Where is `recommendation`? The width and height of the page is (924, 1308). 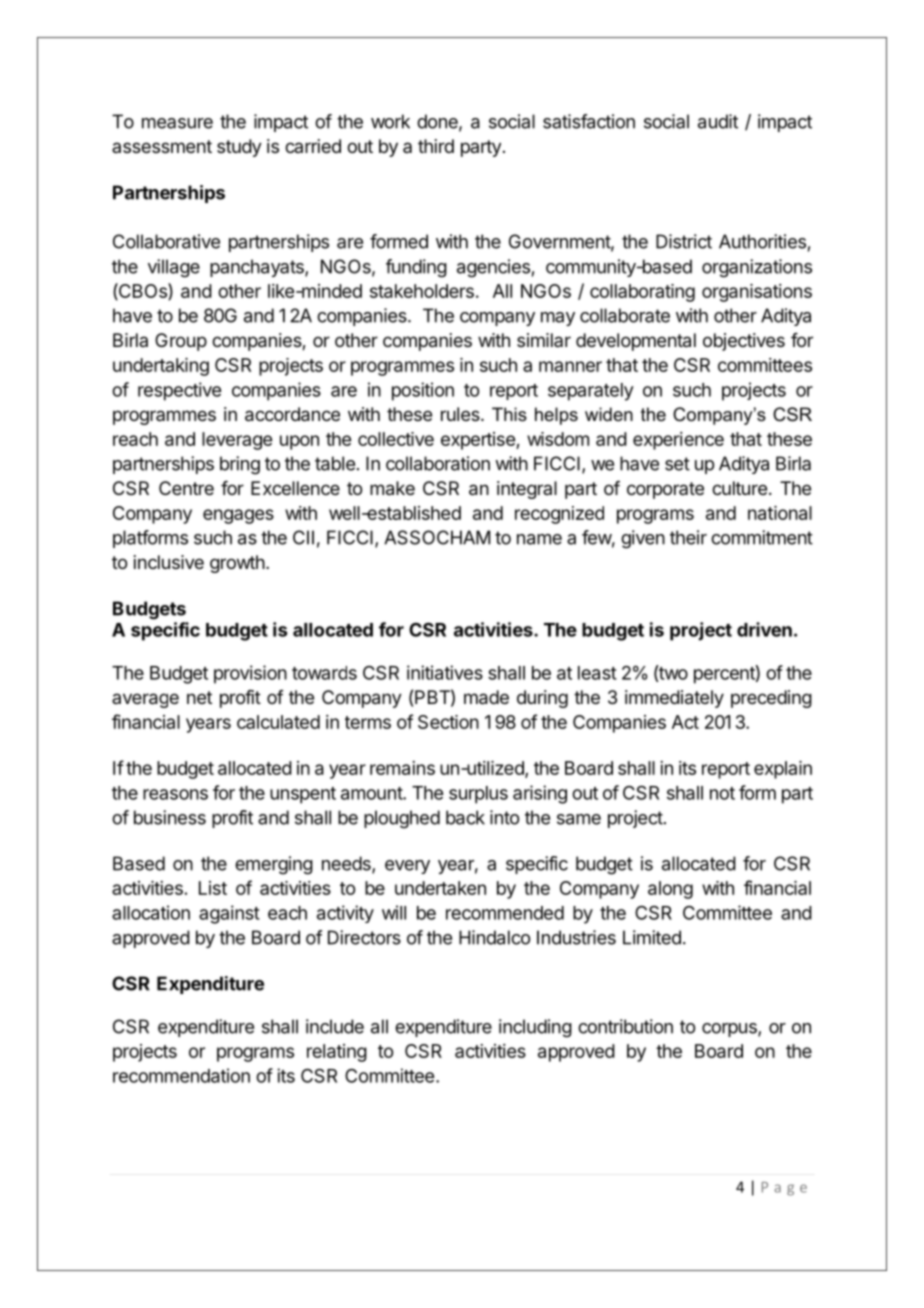 recommendation is located at coordinates (181, 1075).
